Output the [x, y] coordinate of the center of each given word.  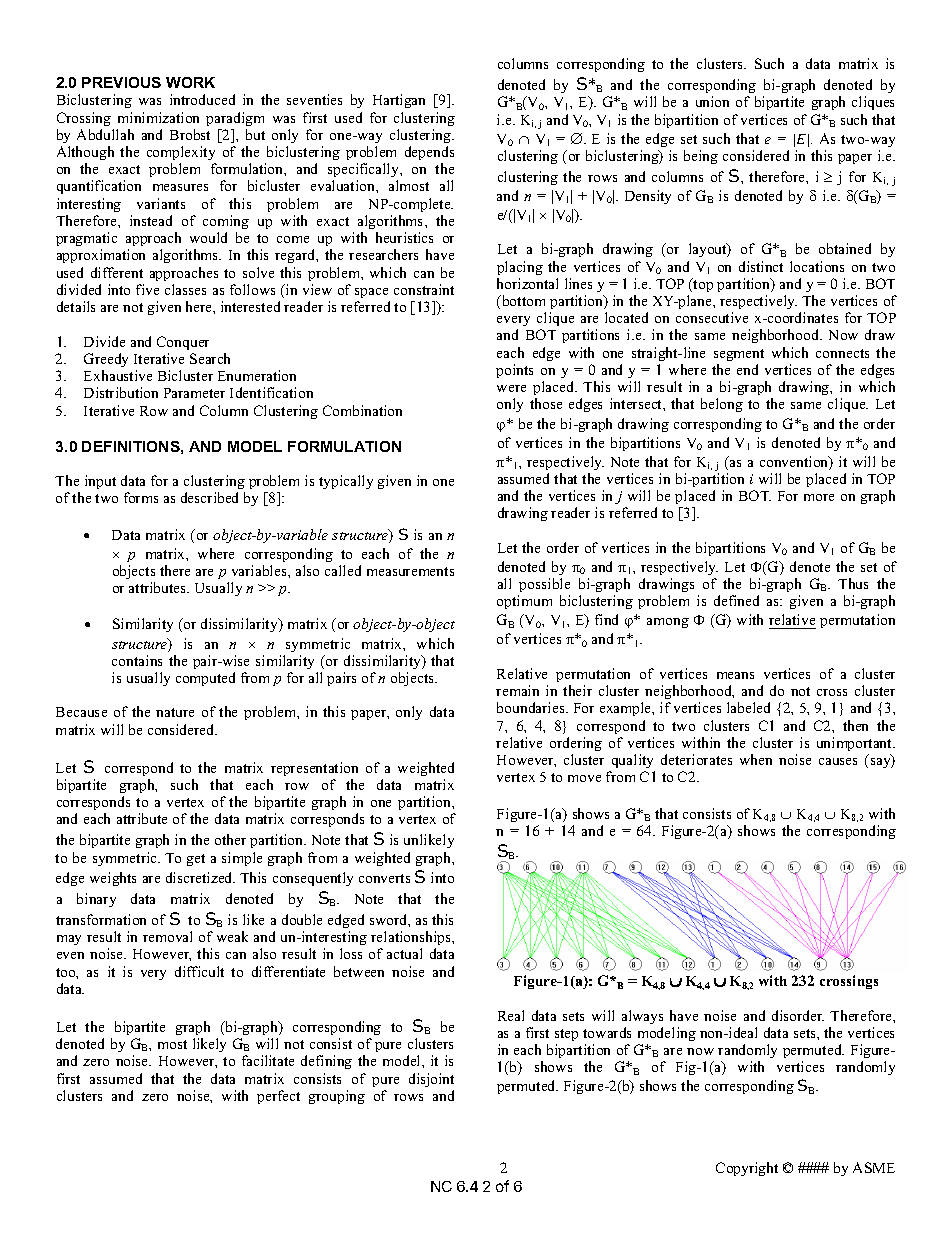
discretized [200, 877]
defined [736, 600]
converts [384, 878]
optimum [524, 602]
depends [429, 153]
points [514, 371]
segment [739, 355]
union [712, 101]
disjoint [431, 1080]
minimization [158, 117]
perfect [278, 1097]
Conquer [183, 343]
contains [137, 660]
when [756, 759]
